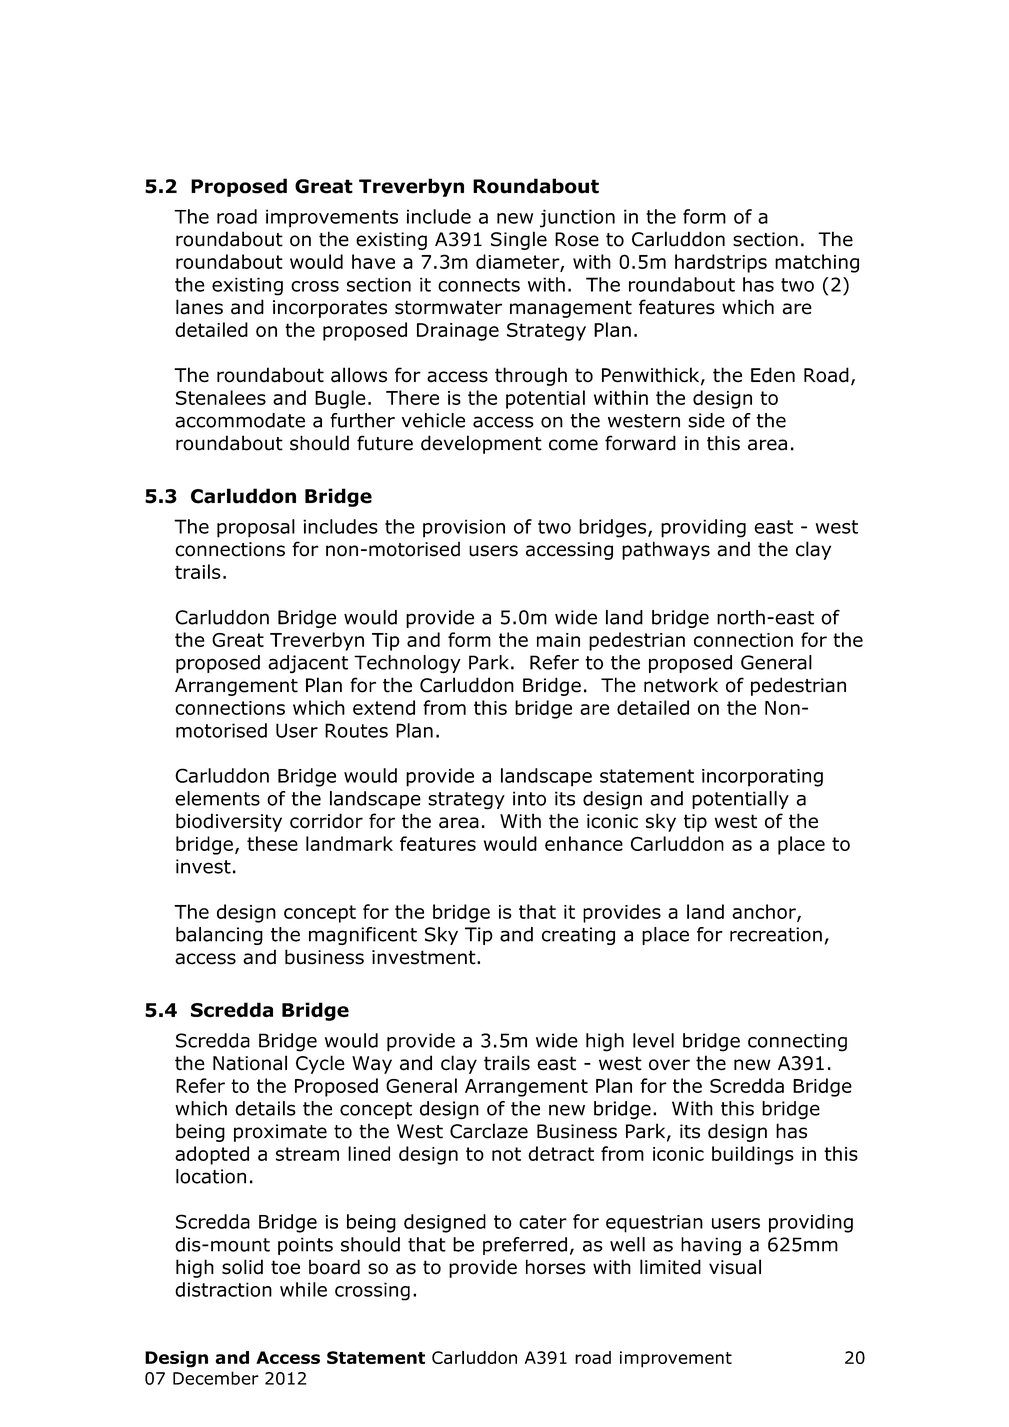 The height and width of the screenshot is (1427, 1009). What do you see at coordinates (735, 1267) in the screenshot?
I see `visual` at bounding box center [735, 1267].
